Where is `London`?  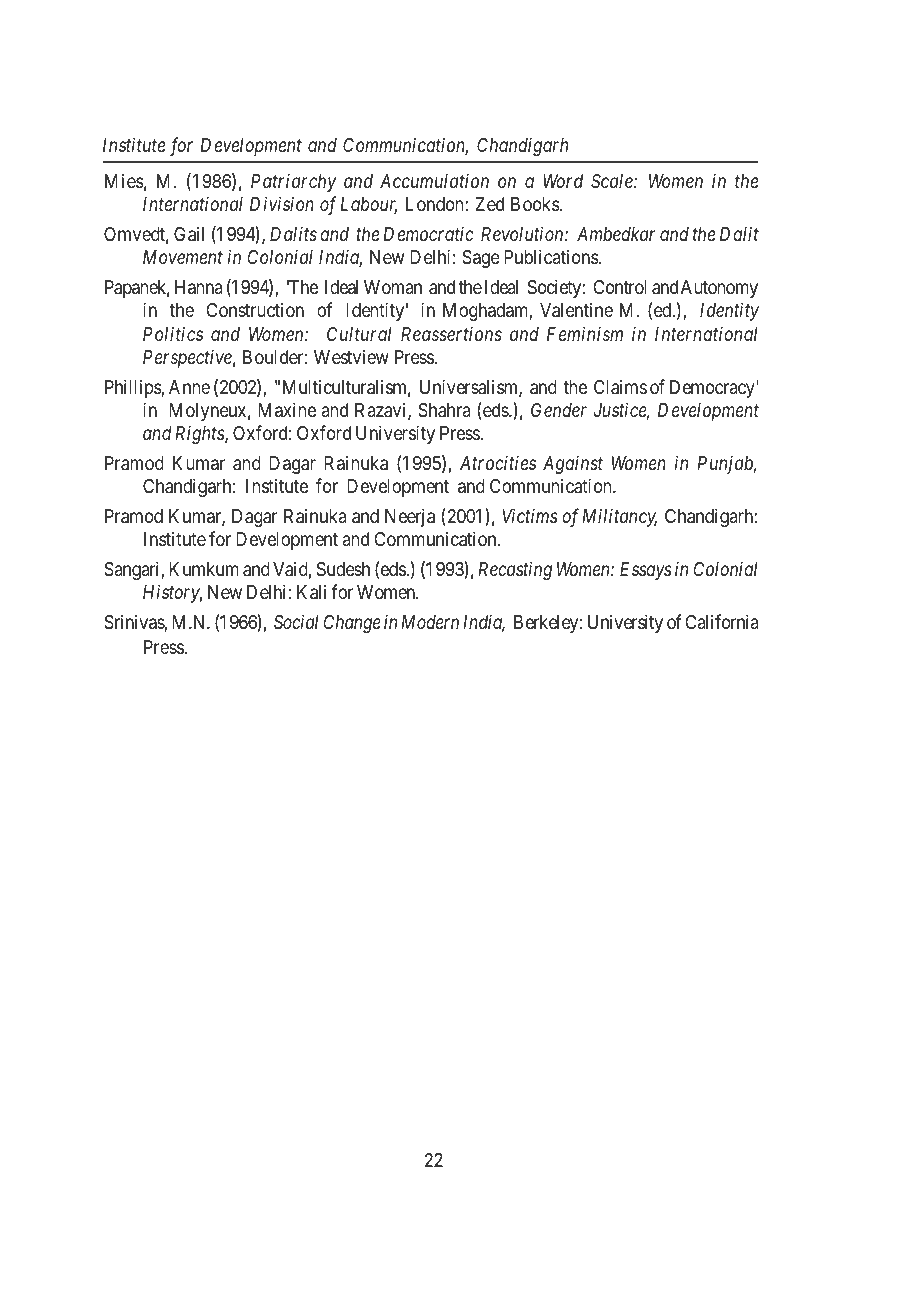
London is located at coordinates (436, 204).
